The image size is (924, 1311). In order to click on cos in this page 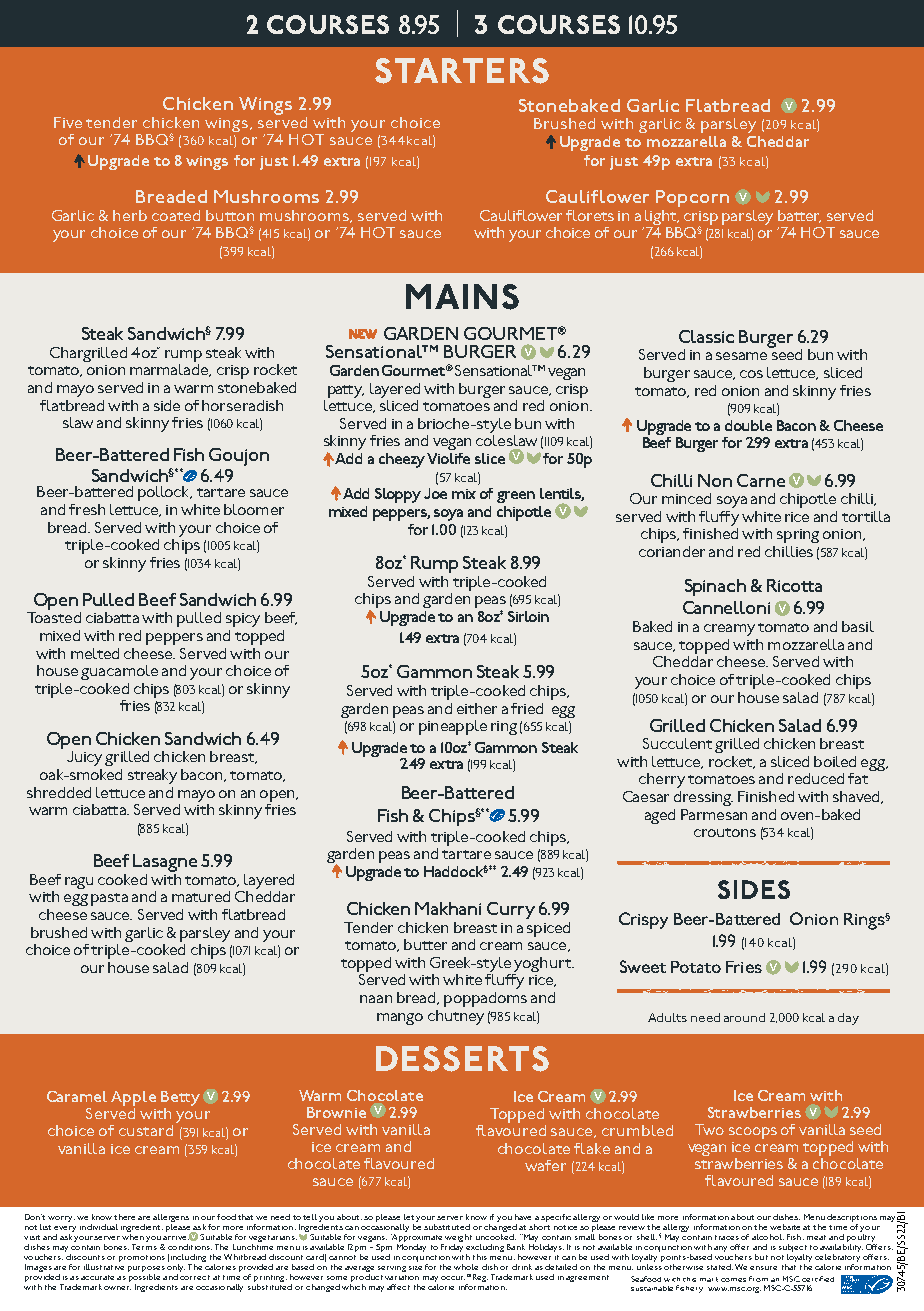, I will do `click(751, 374)`.
